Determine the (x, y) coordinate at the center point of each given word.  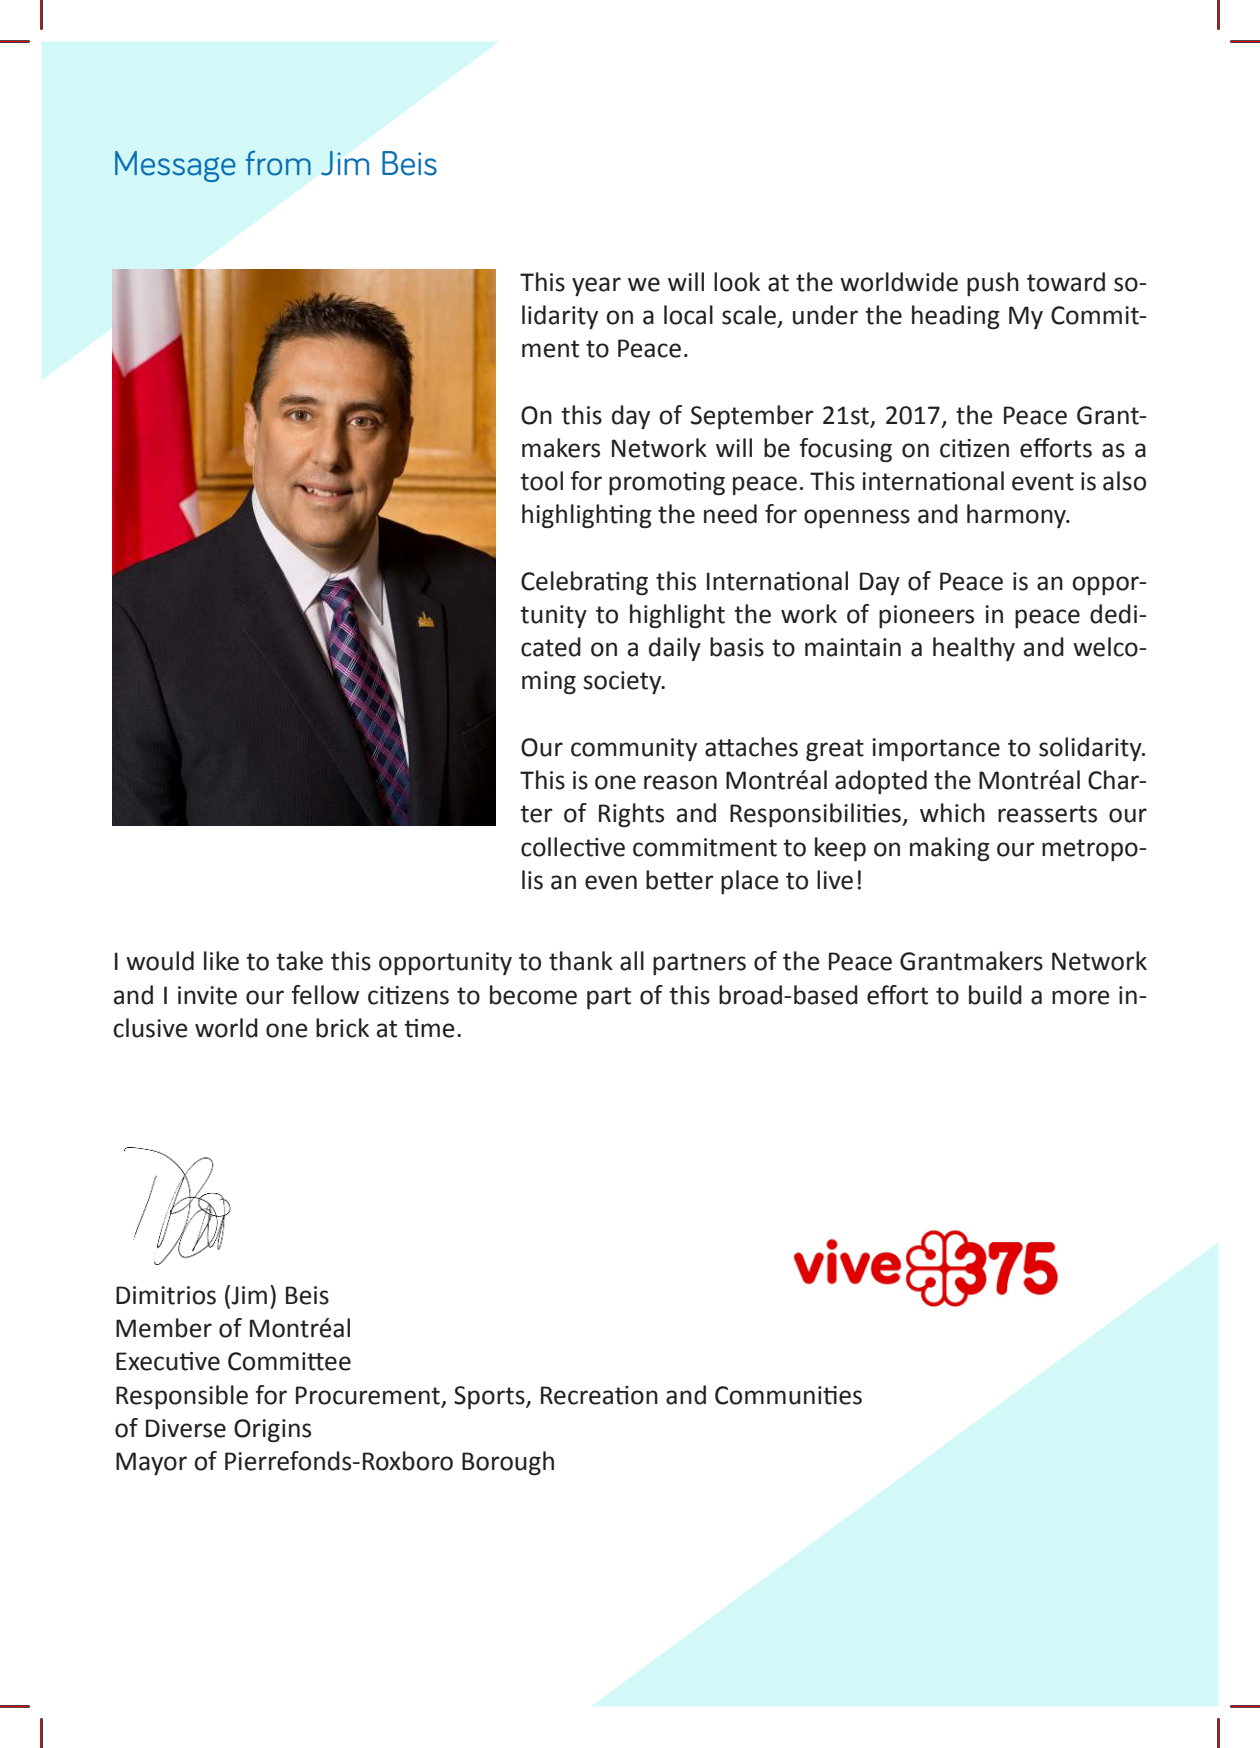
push (993, 284)
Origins (272, 1430)
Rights (631, 815)
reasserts (1047, 814)
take (299, 961)
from (278, 163)
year (596, 286)
